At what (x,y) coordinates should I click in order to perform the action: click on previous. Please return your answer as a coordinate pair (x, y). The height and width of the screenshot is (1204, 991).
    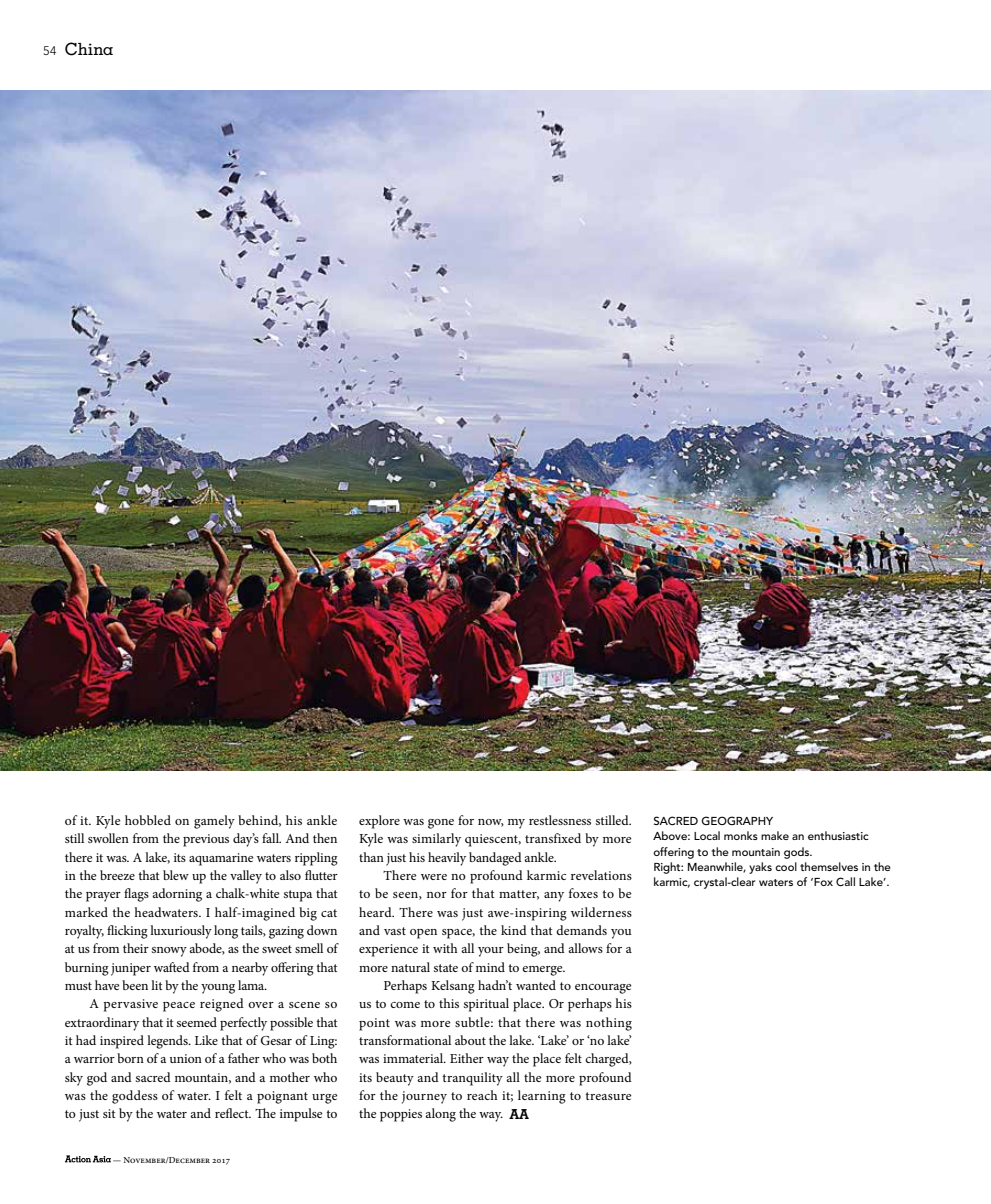
    Looking at the image, I should click on (206, 840).
